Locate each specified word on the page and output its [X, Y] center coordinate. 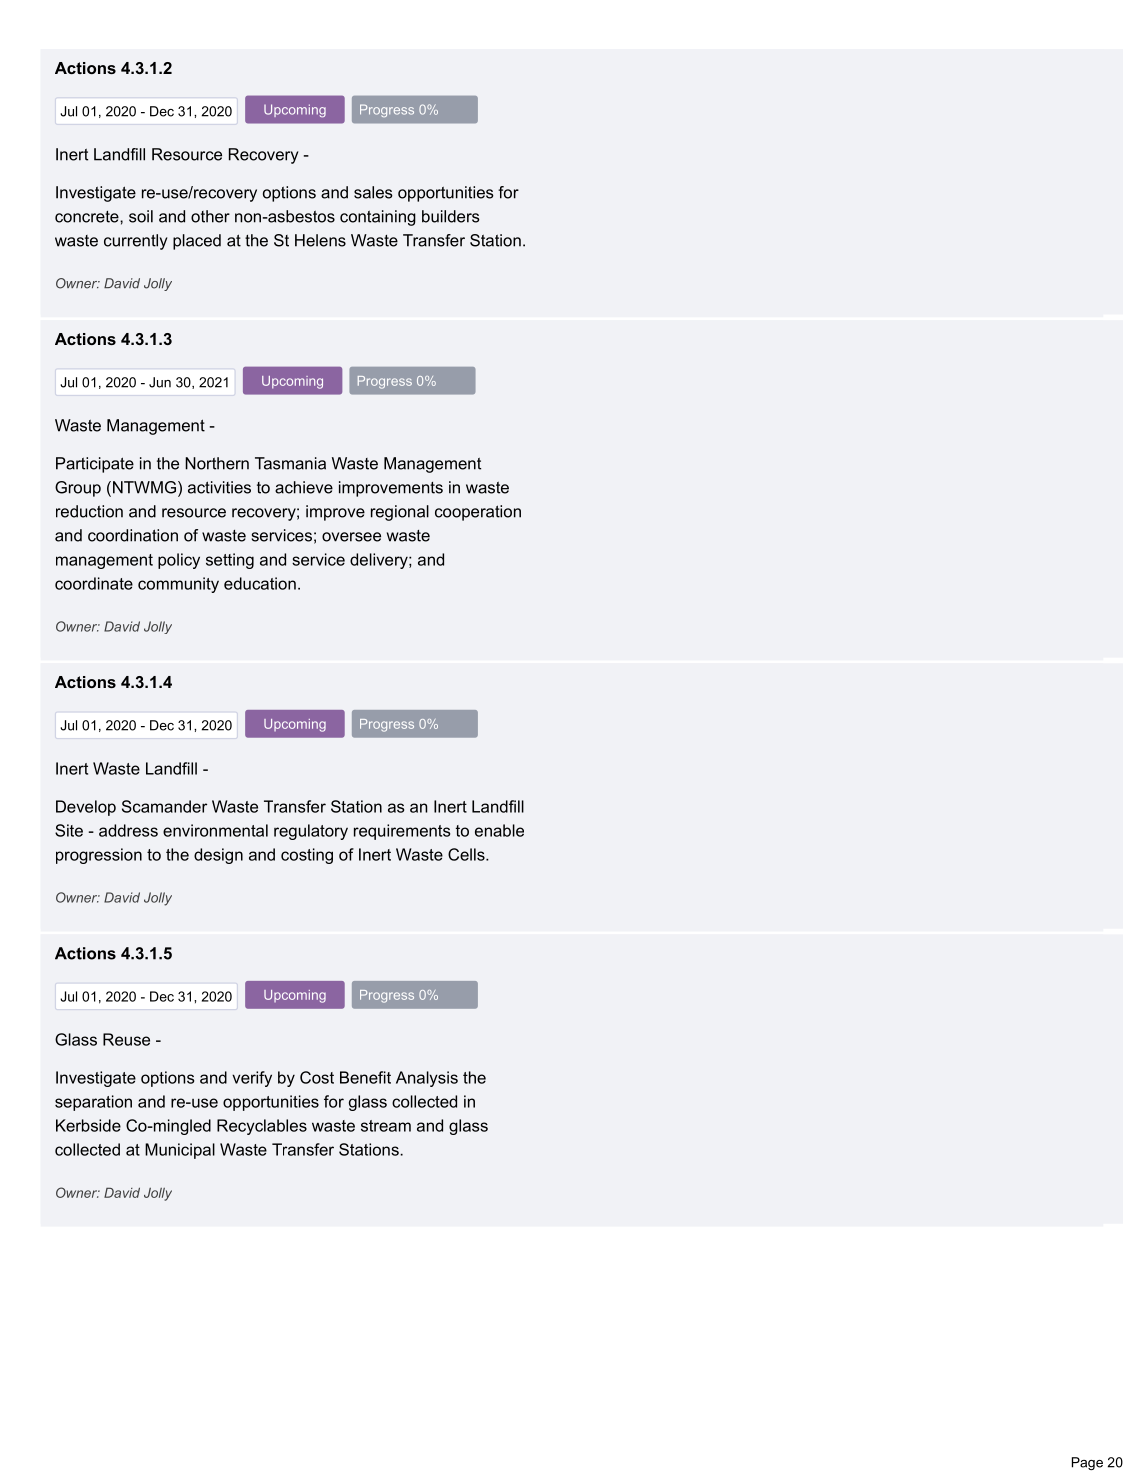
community [178, 585]
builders [451, 216]
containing [378, 218]
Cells [467, 854]
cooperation [478, 513]
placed [197, 242]
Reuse [126, 1039]
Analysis [427, 1079]
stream [386, 1126]
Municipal [180, 1151]
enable [499, 830]
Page [1087, 1463]
